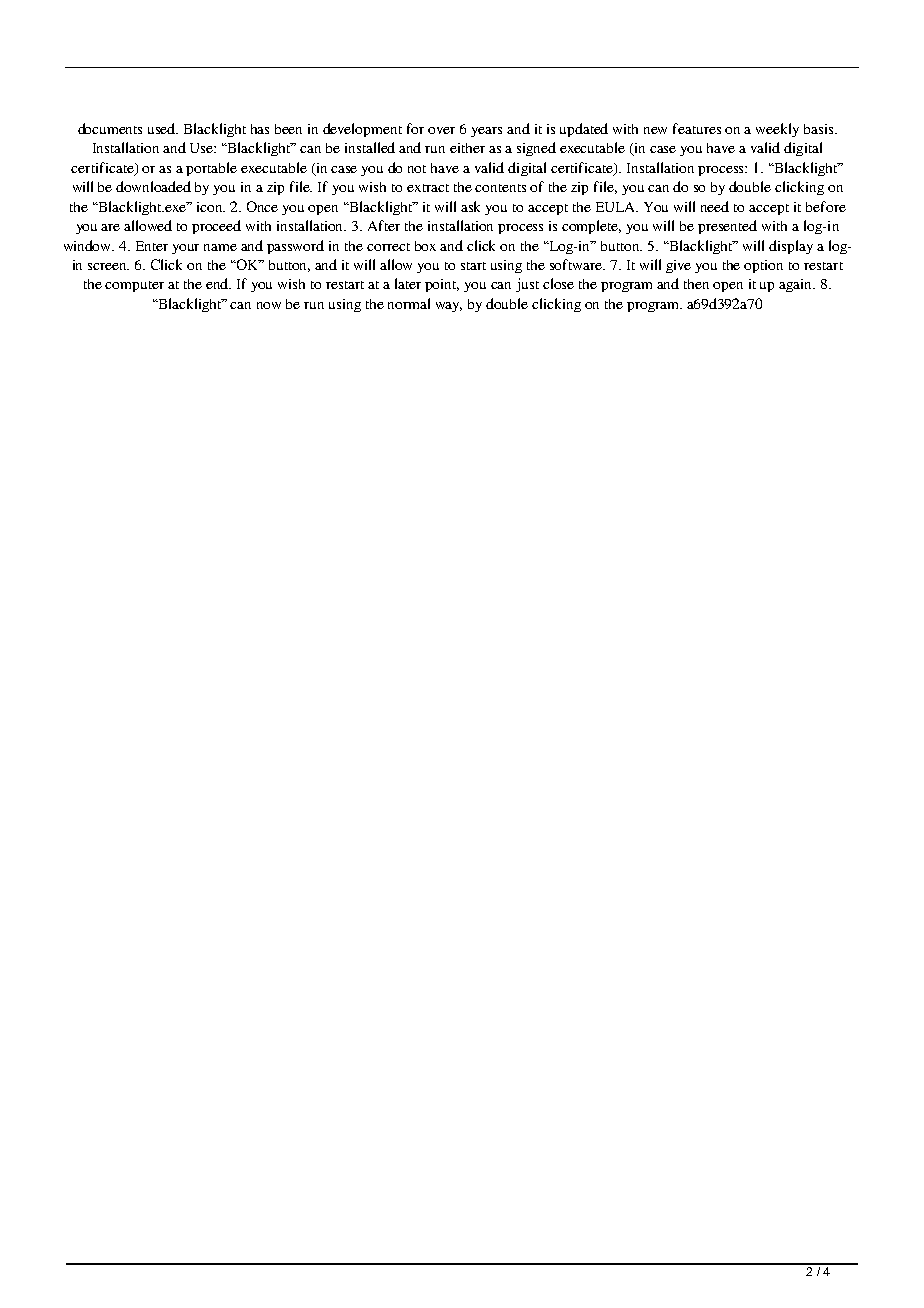 The height and width of the screenshot is (1308, 924). I want to click on over, so click(441, 130).
